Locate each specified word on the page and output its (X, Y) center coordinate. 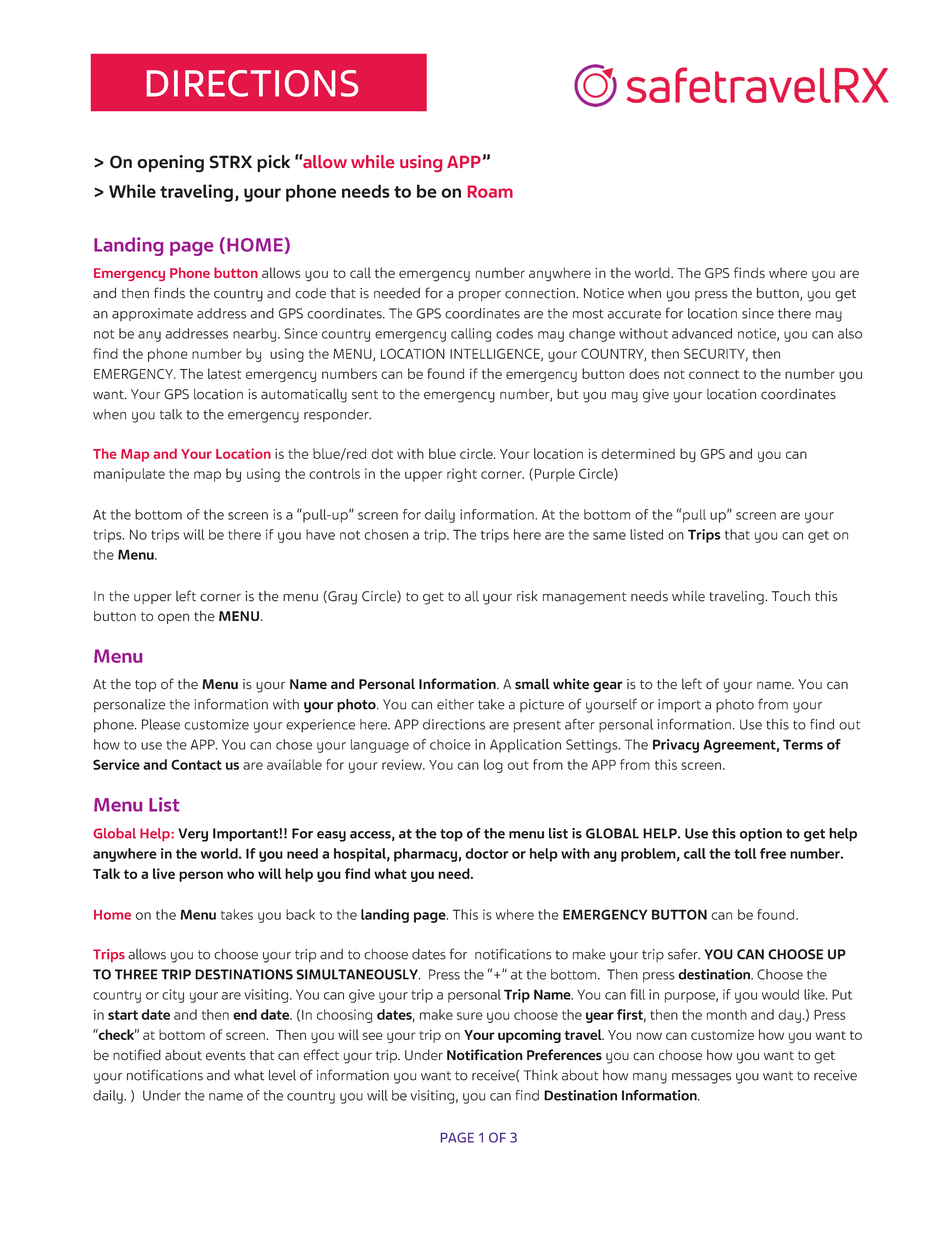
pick (273, 163)
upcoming (529, 1036)
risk (527, 596)
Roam (490, 191)
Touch (791, 596)
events (226, 1056)
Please (161, 724)
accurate (634, 314)
